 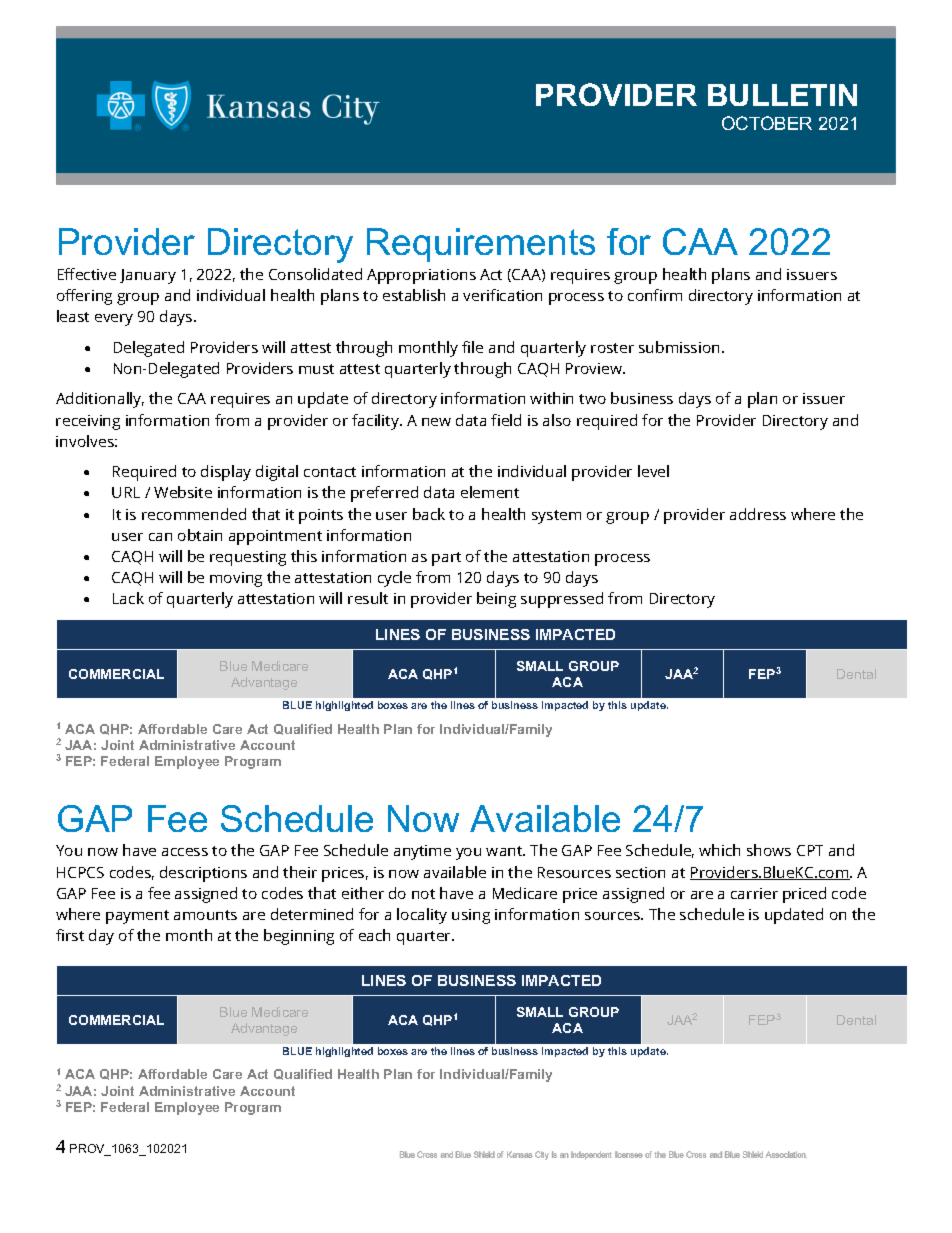 What do you see at coordinates (679, 347) in the page?
I see `submission` at bounding box center [679, 347].
